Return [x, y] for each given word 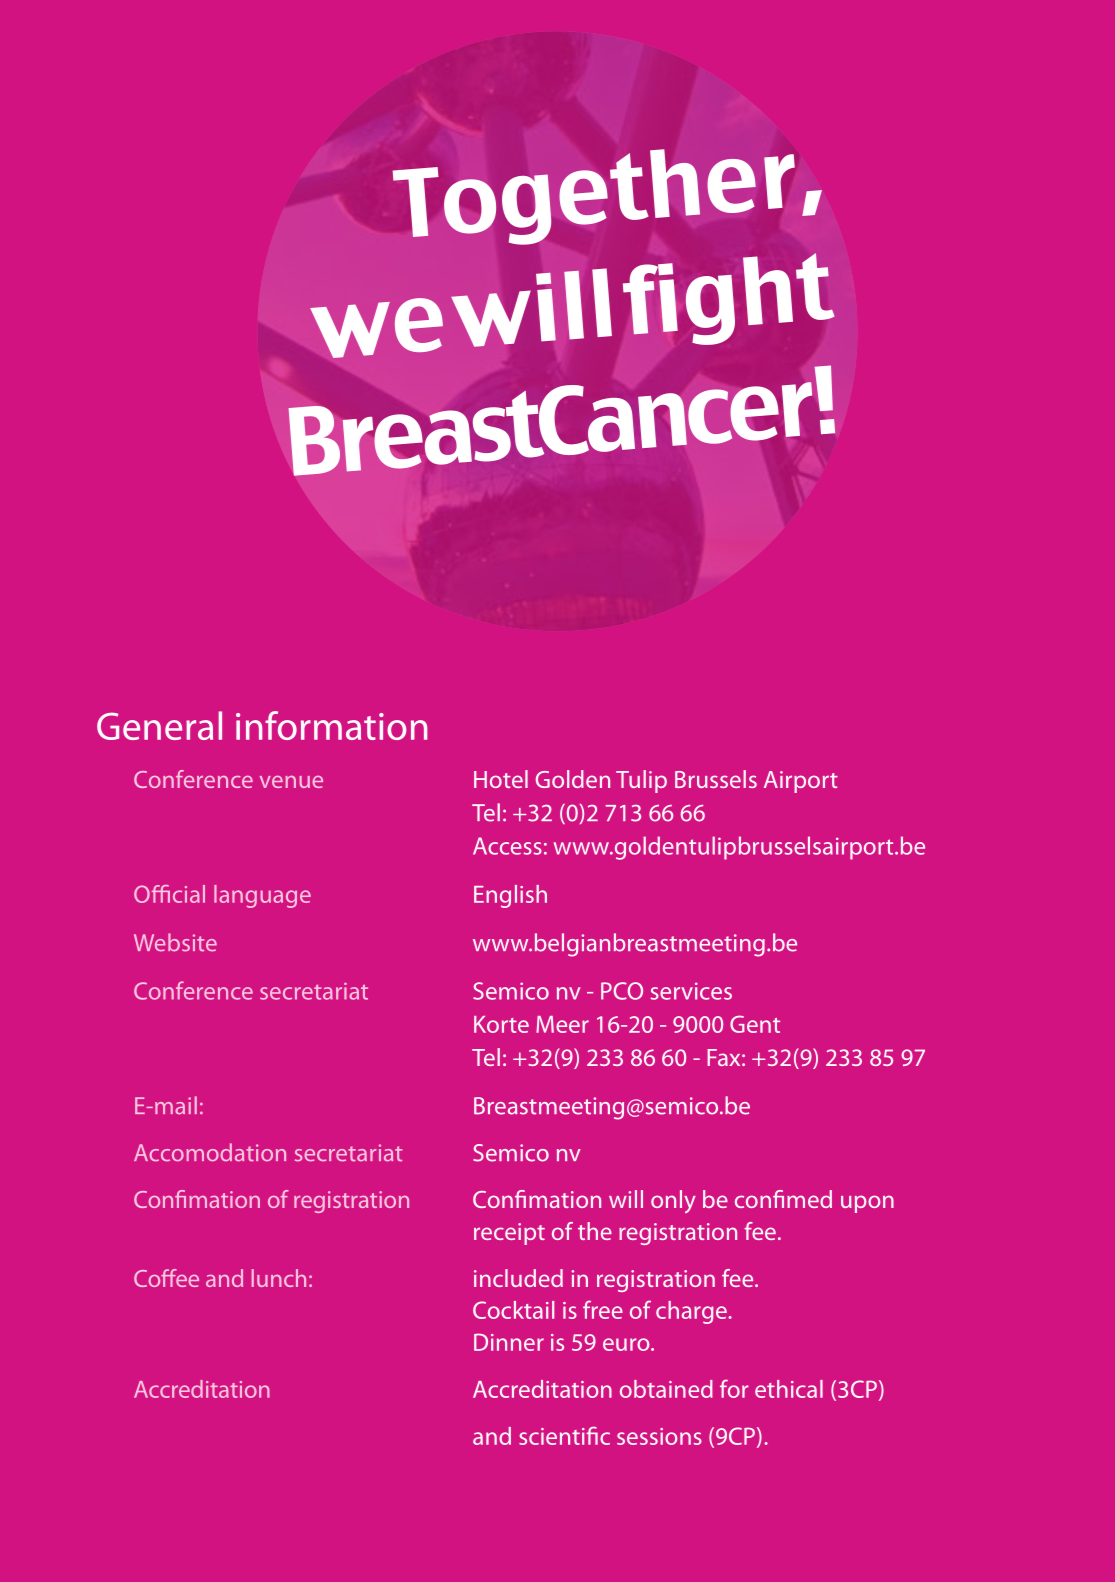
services [691, 991]
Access [507, 846]
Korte [501, 1024]
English [510, 896]
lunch [279, 1278]
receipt [509, 1234]
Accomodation [210, 1152]
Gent [755, 1024]
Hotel [501, 779]
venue [291, 782]
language [262, 896]
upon [867, 1204]
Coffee [166, 1278]
